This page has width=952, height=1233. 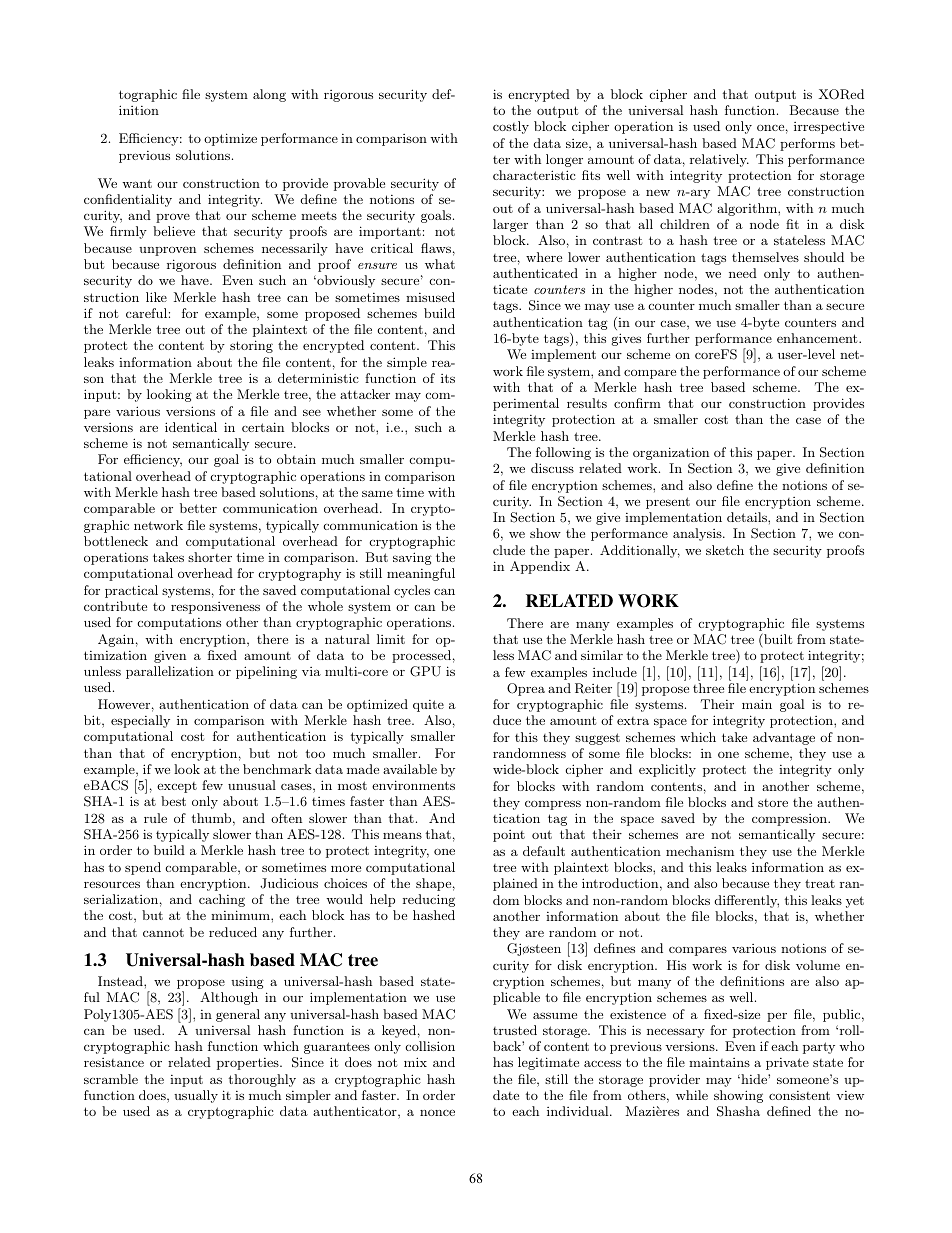 What do you see at coordinates (177, 787) in the page?
I see `except` at bounding box center [177, 787].
